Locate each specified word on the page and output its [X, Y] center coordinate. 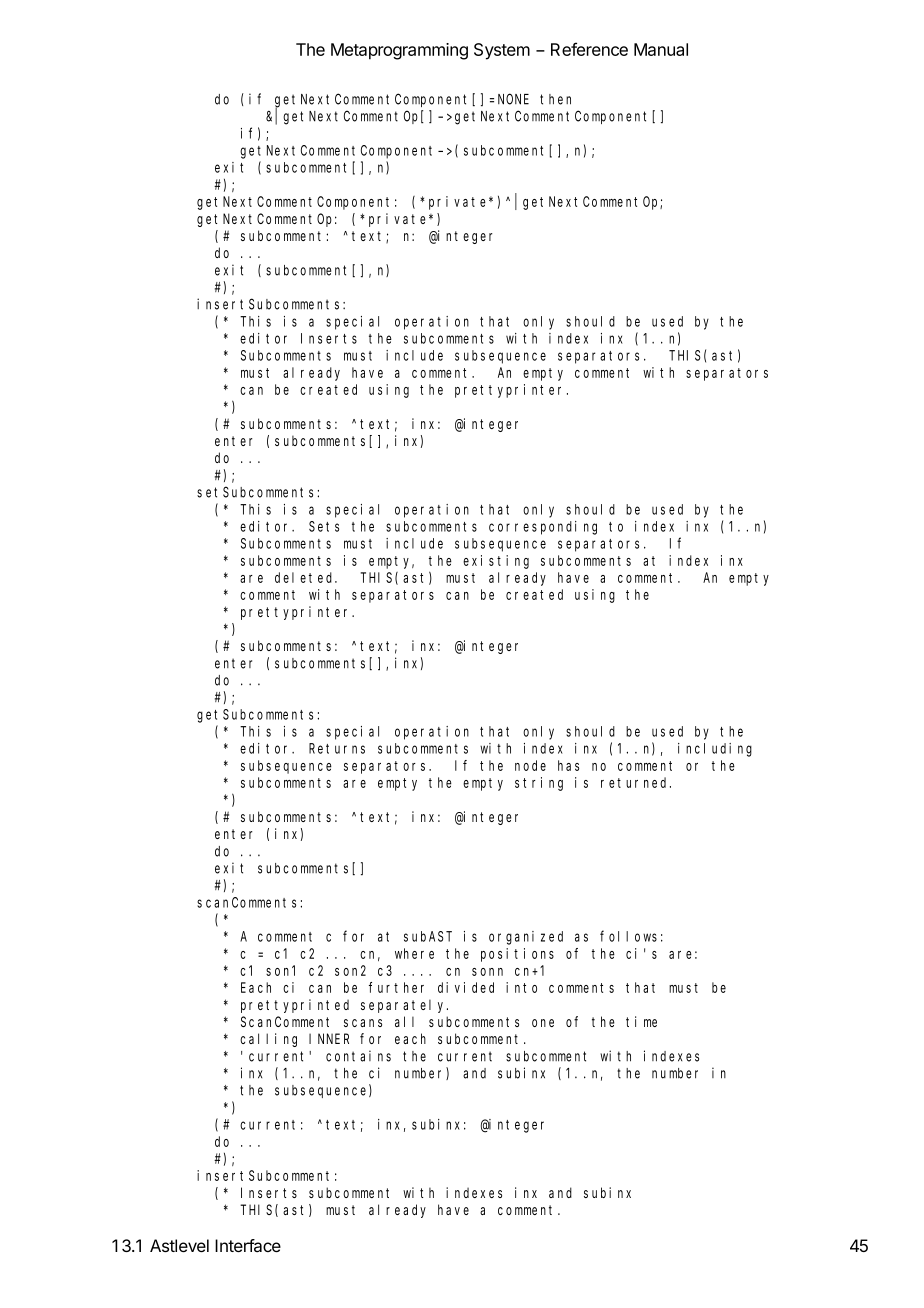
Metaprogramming [399, 51]
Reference [589, 49]
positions [517, 955]
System [502, 51]
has [568, 765]
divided [466, 987]
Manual [661, 49]
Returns [337, 748]
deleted [306, 577]
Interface [248, 1245]
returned [636, 782]
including [715, 750]
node [530, 765]
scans [363, 1023]
